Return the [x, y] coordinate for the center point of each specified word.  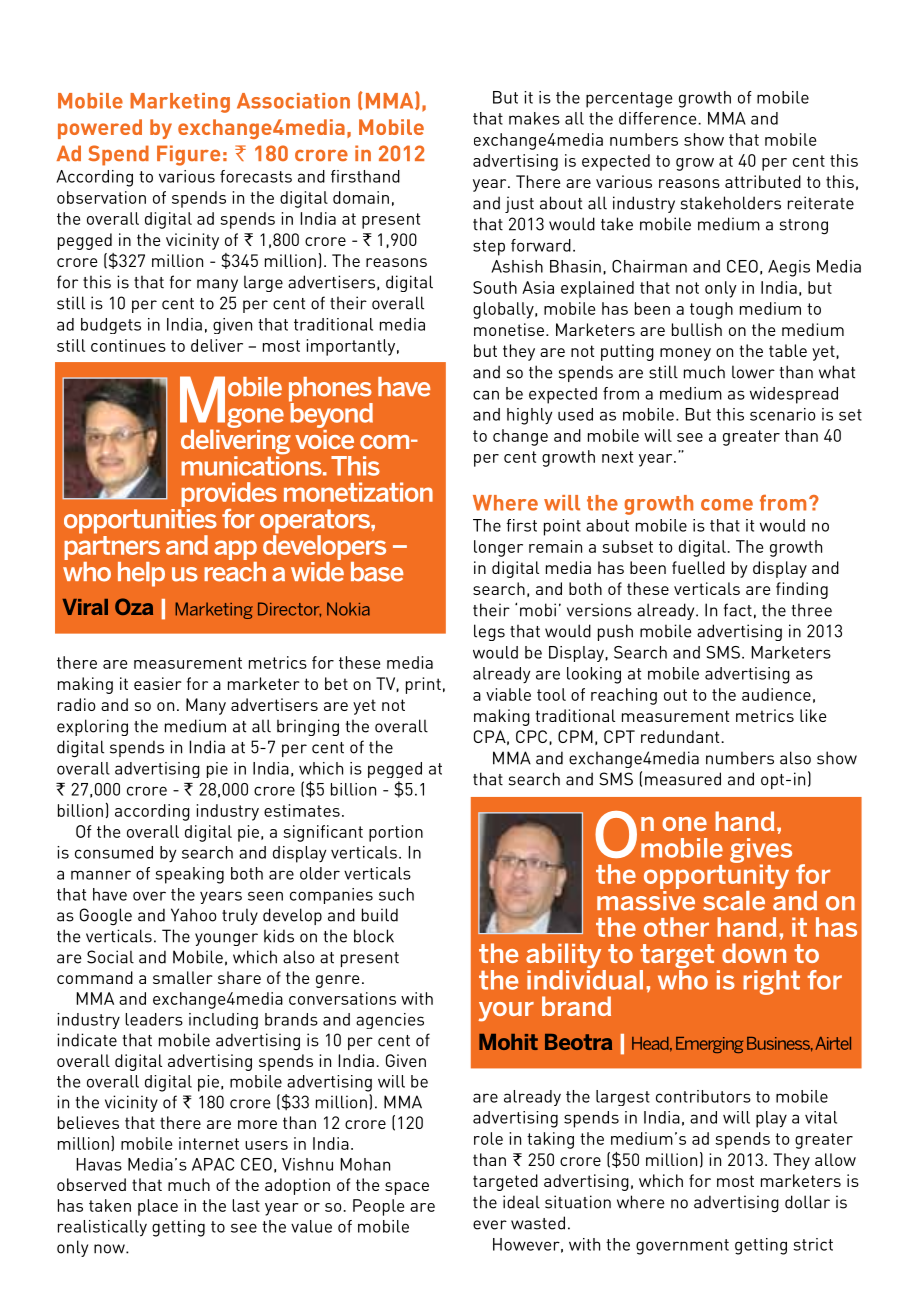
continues [128, 345]
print [423, 685]
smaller [183, 977]
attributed [763, 181]
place [158, 1207]
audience [776, 694]
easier [158, 683]
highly [529, 416]
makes [534, 118]
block [374, 936]
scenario [783, 414]
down [754, 953]
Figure [188, 155]
